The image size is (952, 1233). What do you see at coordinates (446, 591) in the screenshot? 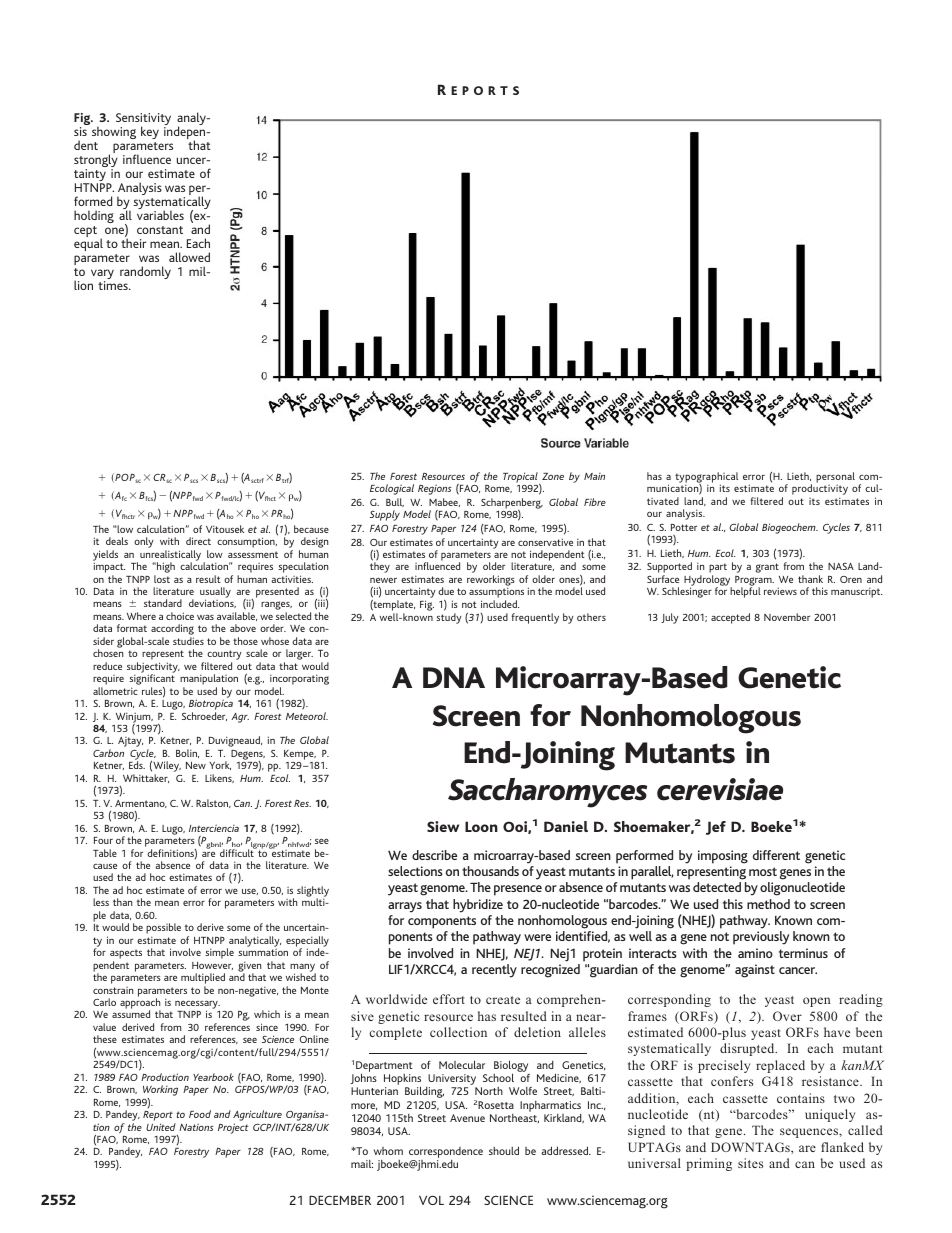
I see `due` at bounding box center [446, 591].
